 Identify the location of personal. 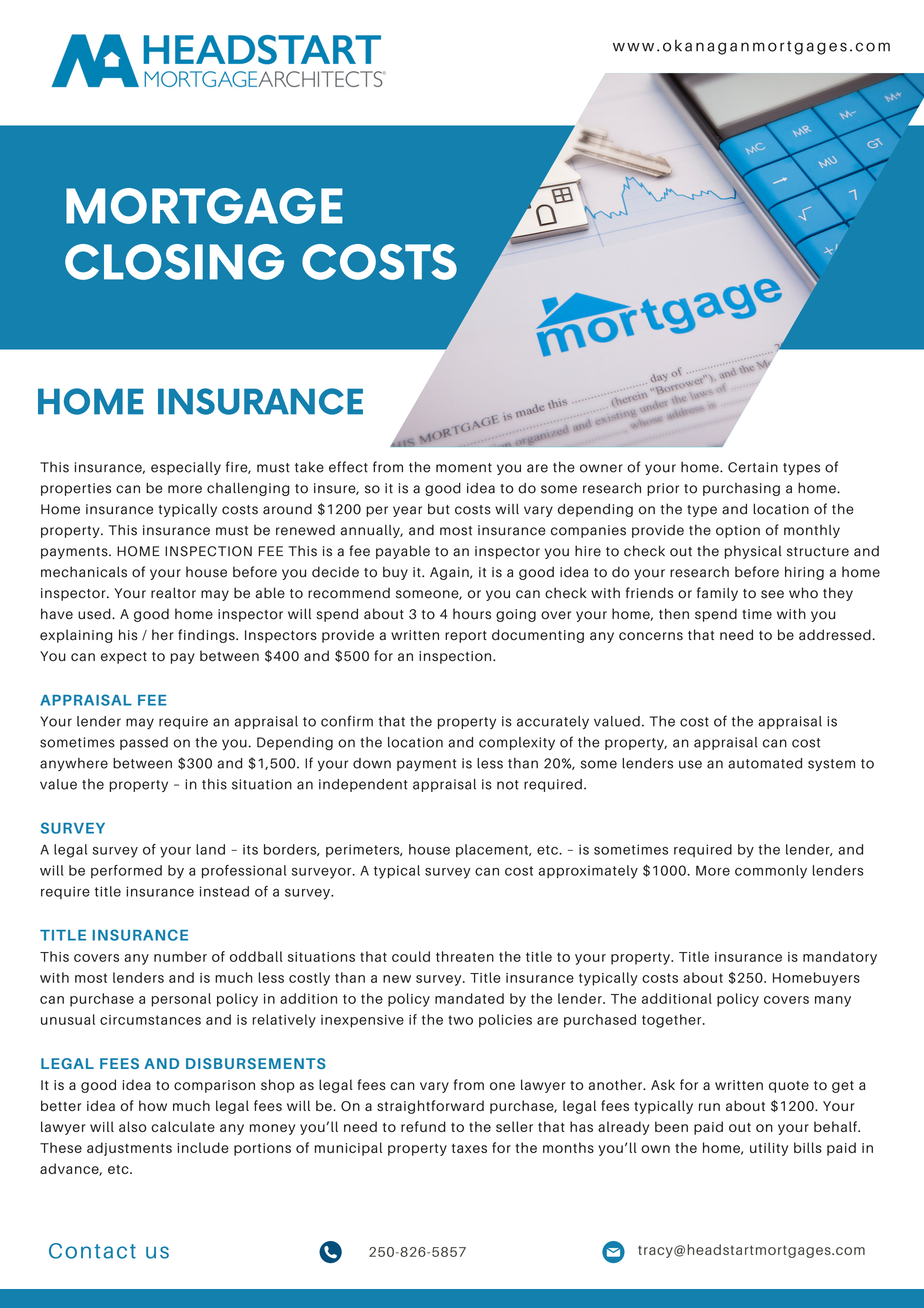
(181, 1000).
